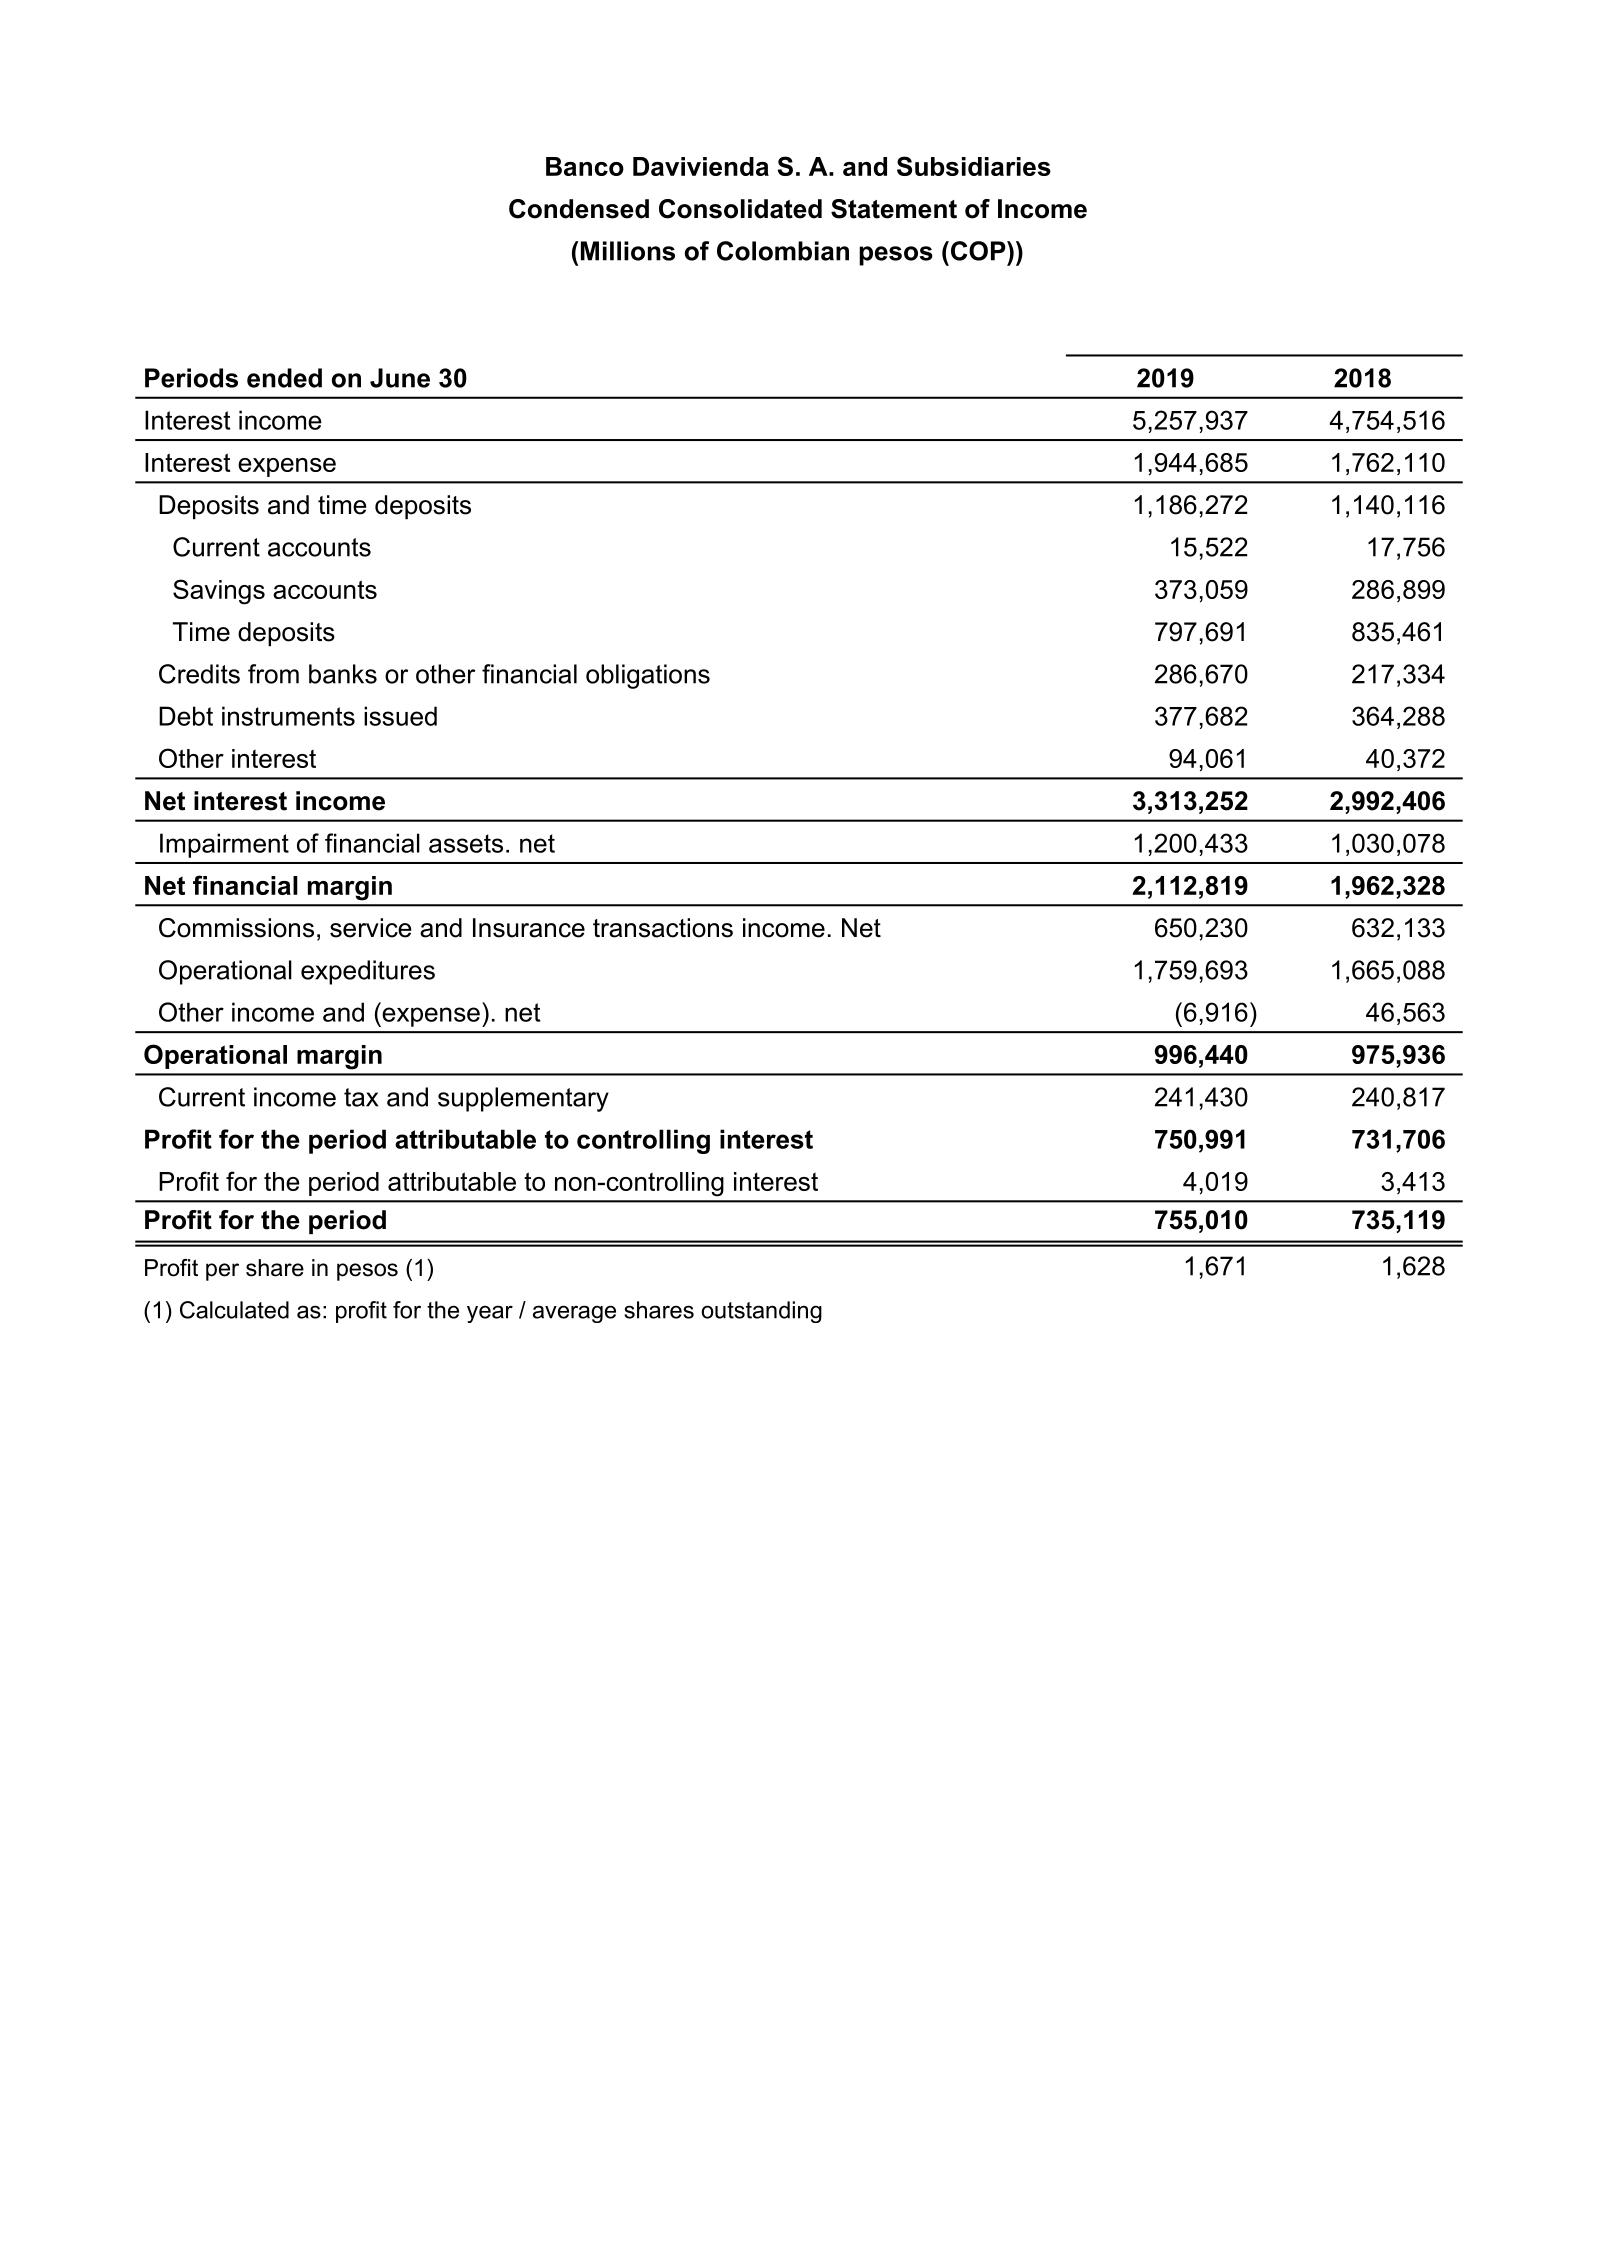  I want to click on Statement, so click(894, 209).
